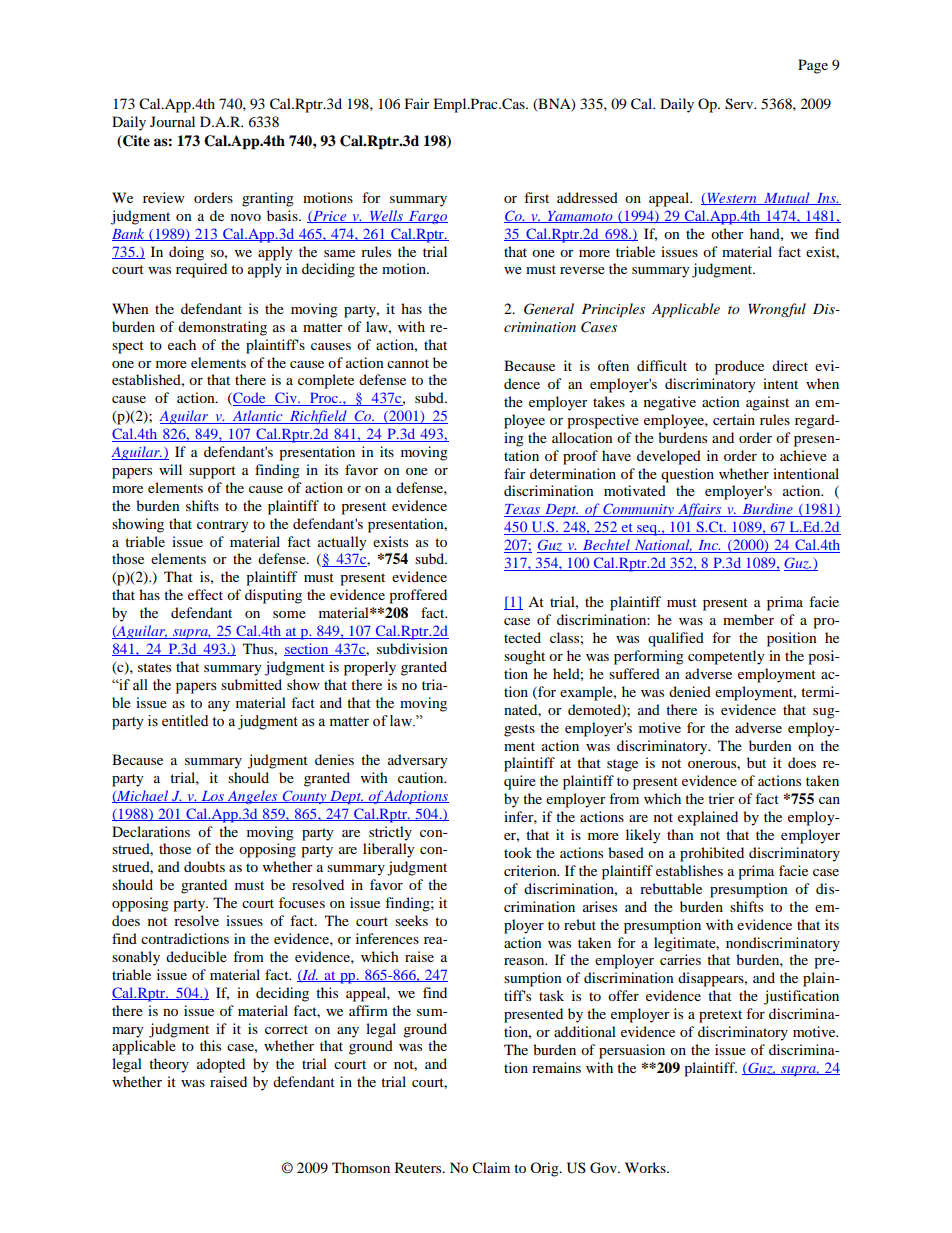  What do you see at coordinates (172, 121) in the image?
I see `Journal` at bounding box center [172, 121].
